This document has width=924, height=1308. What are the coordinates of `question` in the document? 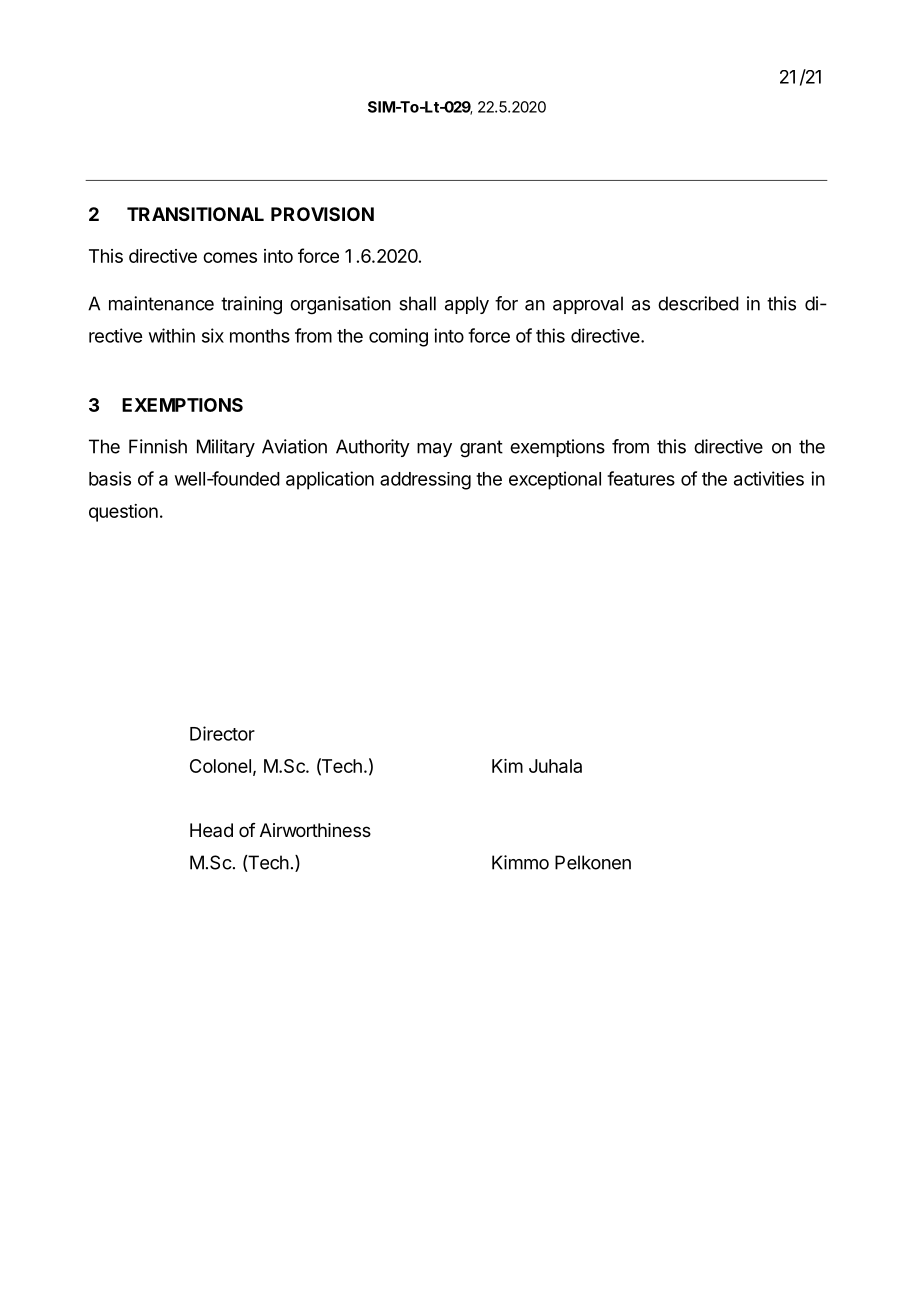 It's located at (123, 513).
